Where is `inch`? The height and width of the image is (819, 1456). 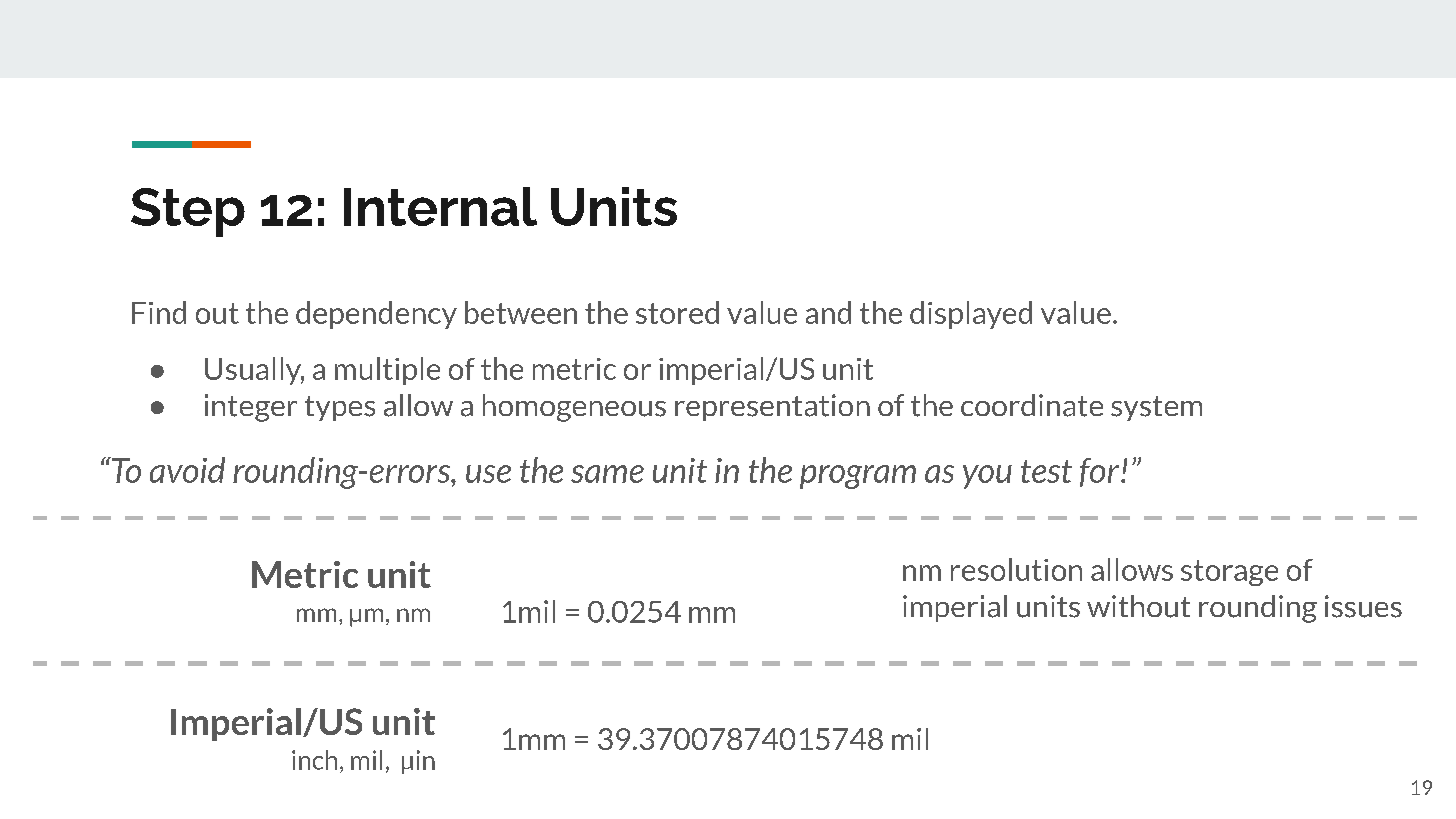
inch is located at coordinates (314, 760).
